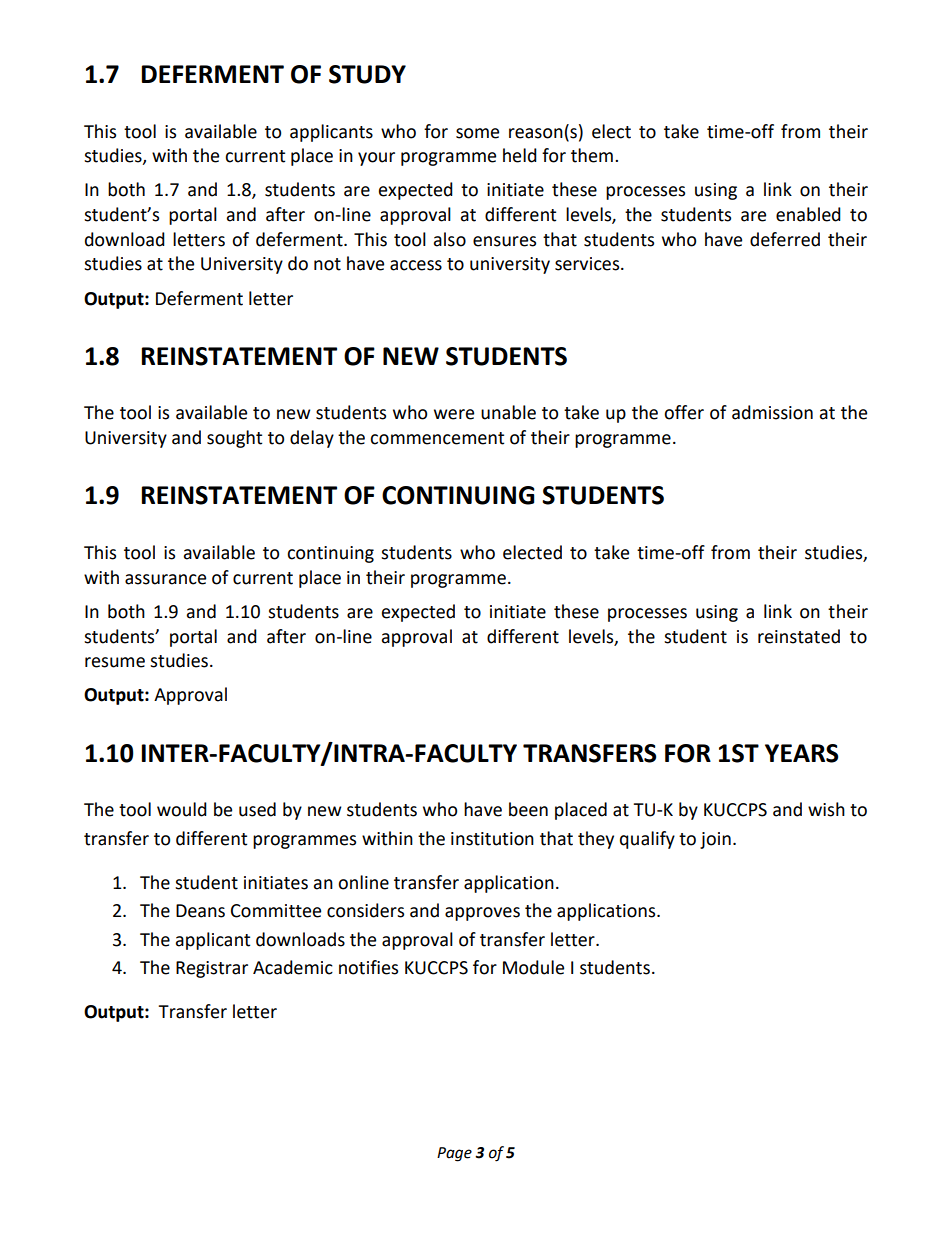 This document has height=1233, width=952. I want to click on commencement, so click(437, 438).
